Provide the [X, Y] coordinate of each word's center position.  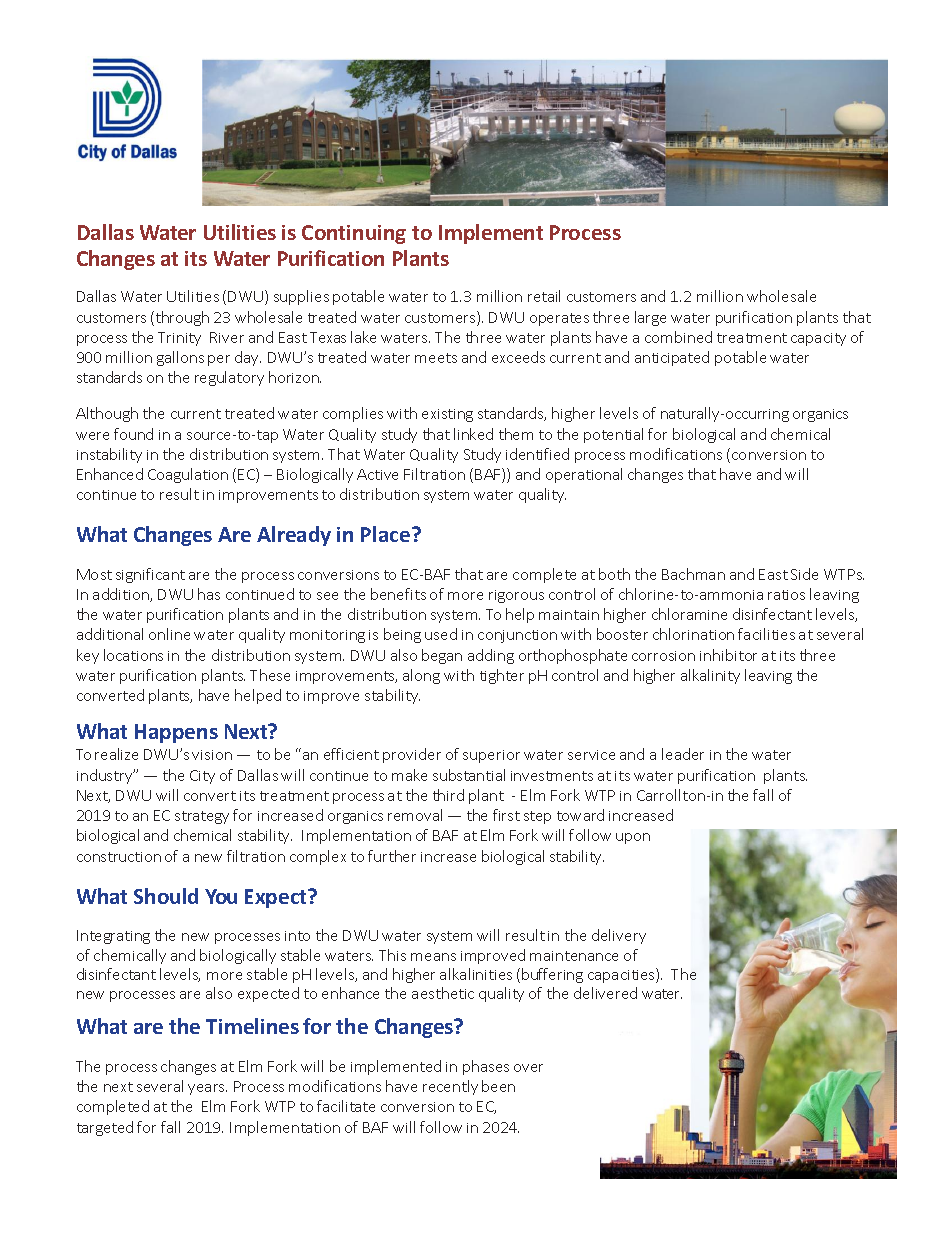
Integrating [113, 937]
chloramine [689, 614]
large [650, 318]
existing [447, 415]
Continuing [354, 234]
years [207, 1089]
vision [212, 755]
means [433, 957]
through [181, 318]
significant [150, 575]
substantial [469, 775]
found [133, 434]
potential [613, 435]
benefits [398, 594]
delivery [619, 936]
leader [683, 754]
